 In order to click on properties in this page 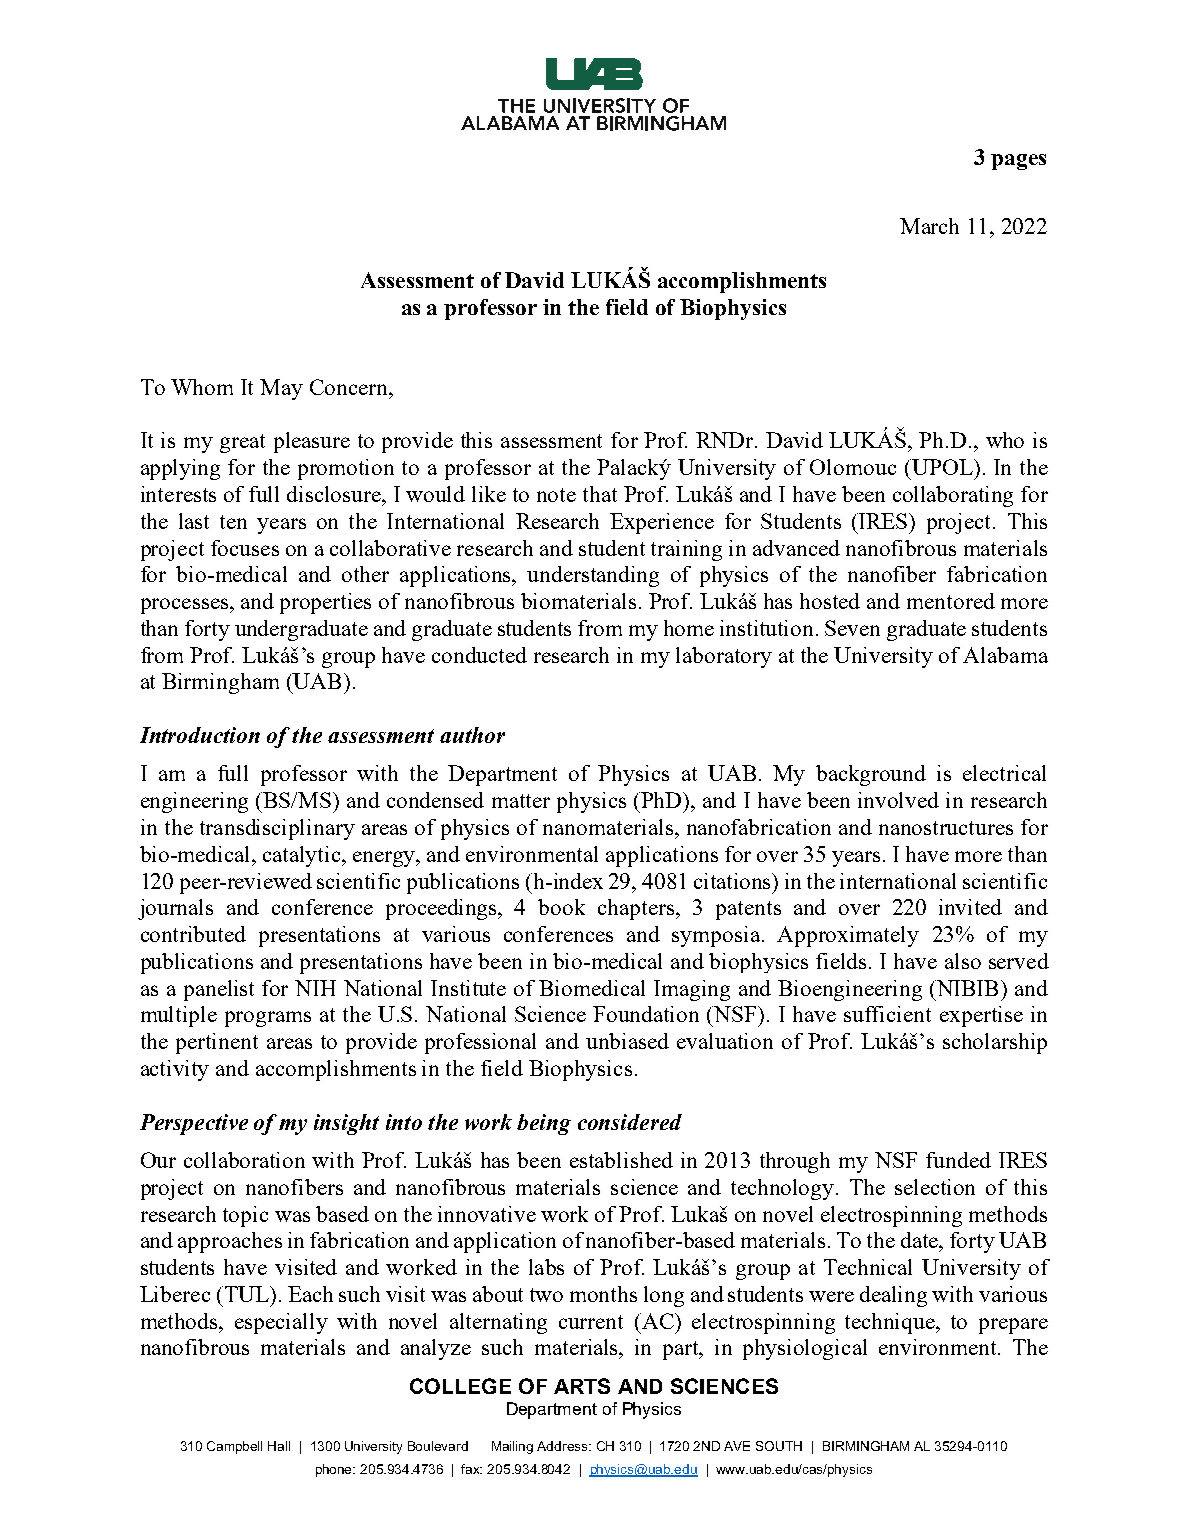, I will do `click(325, 603)`.
